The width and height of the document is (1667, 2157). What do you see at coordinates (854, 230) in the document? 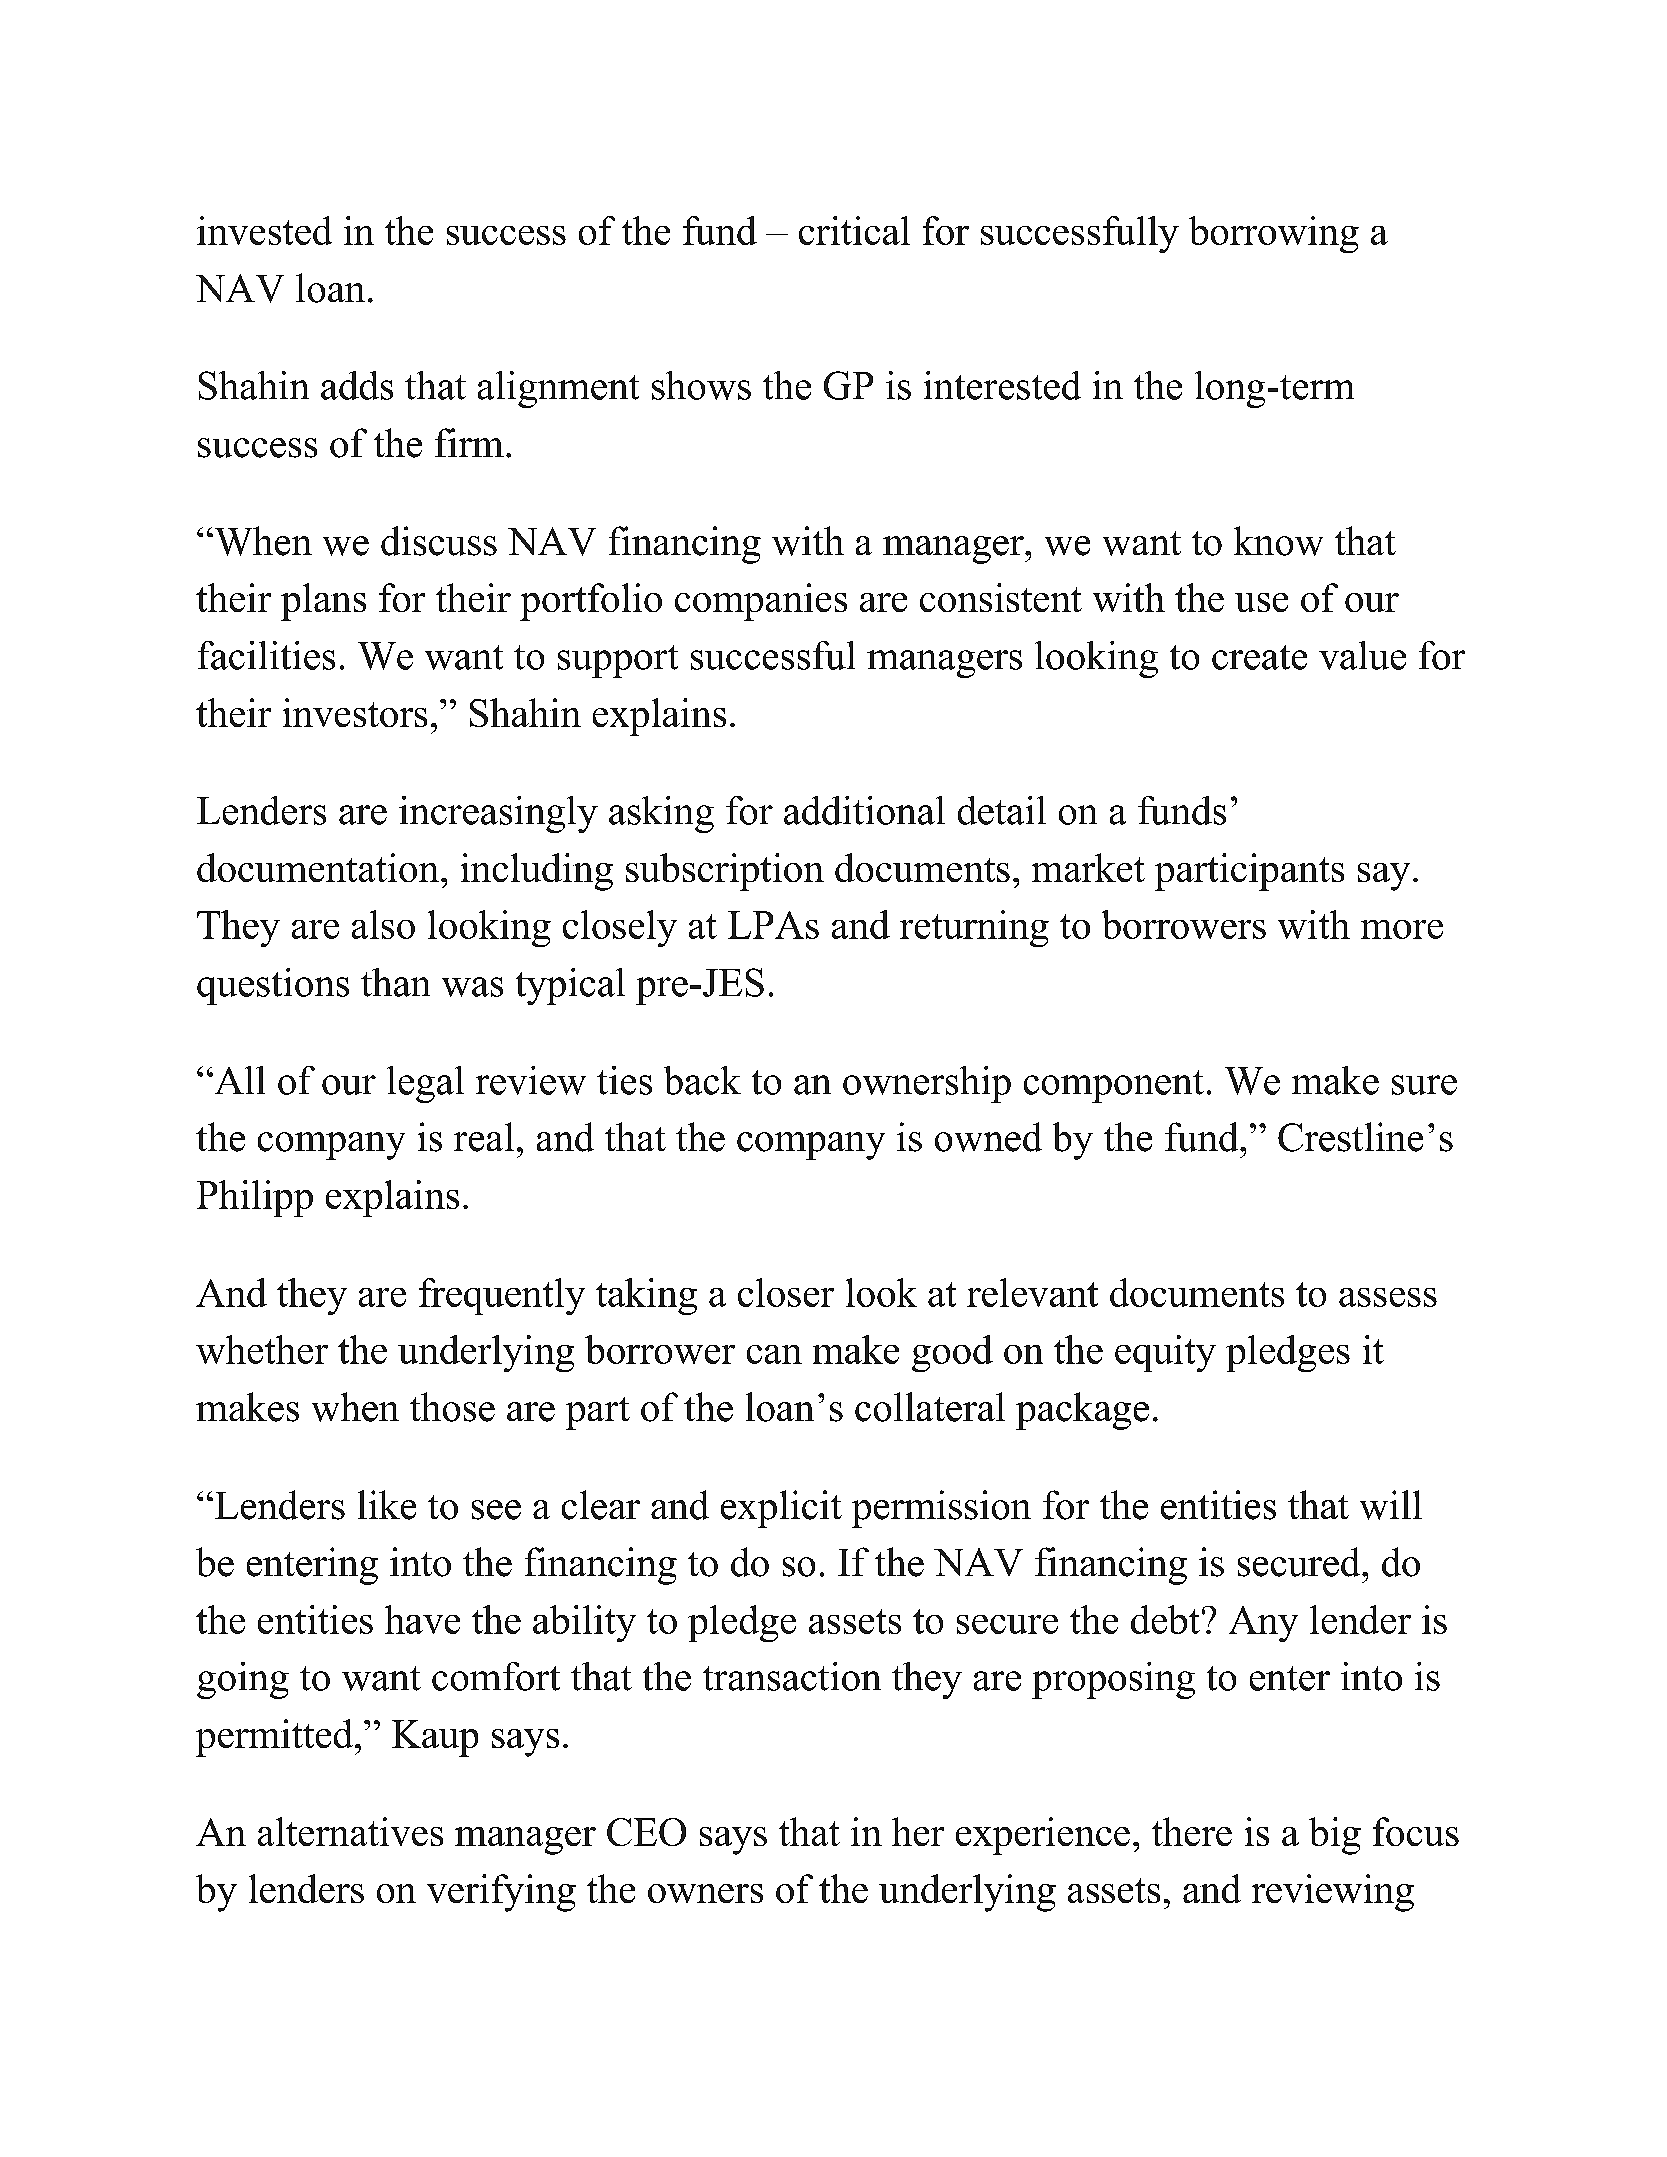
I see `critical` at bounding box center [854, 230].
